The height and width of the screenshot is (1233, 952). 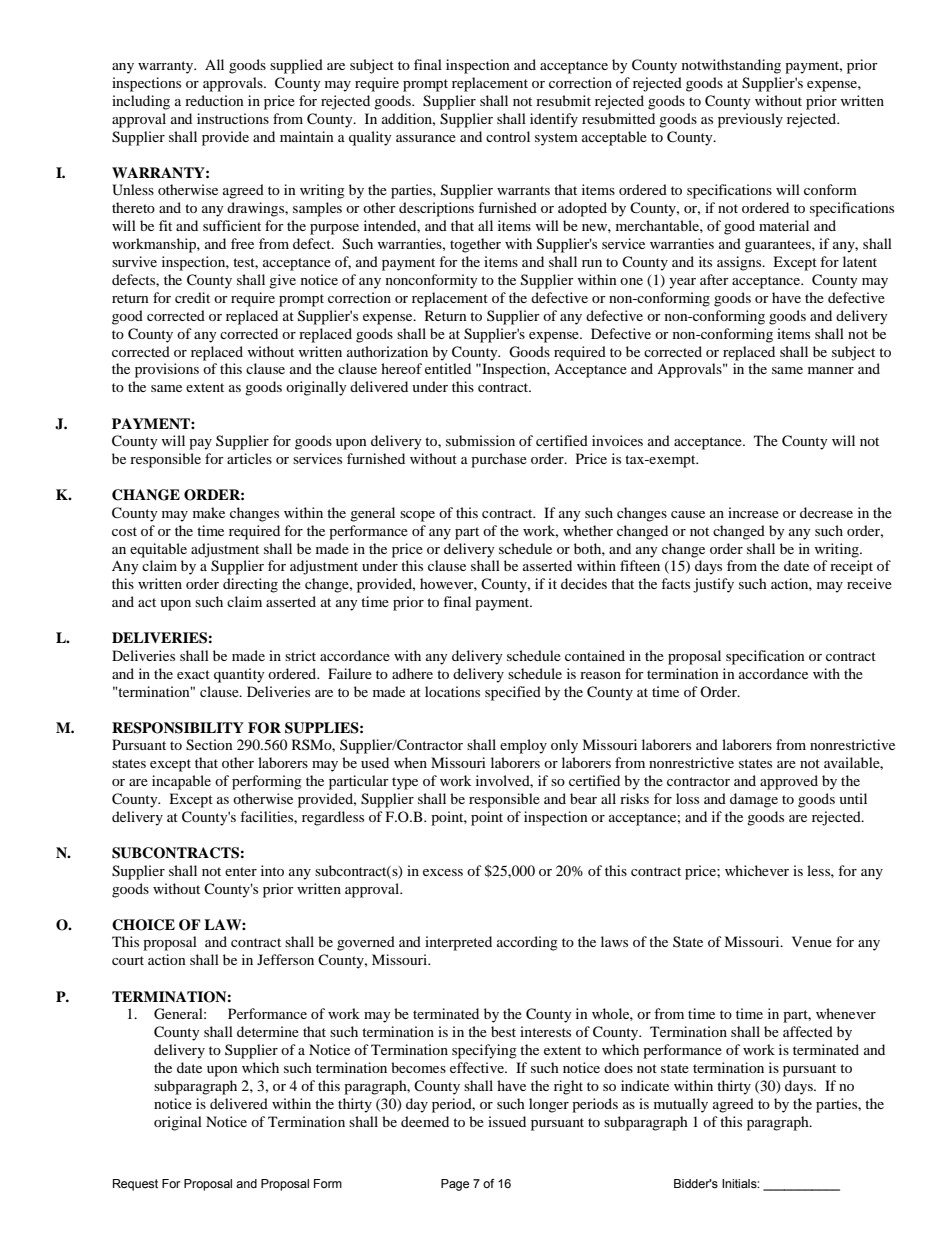 What do you see at coordinates (214, 100) in the screenshot?
I see `reduction` at bounding box center [214, 100].
